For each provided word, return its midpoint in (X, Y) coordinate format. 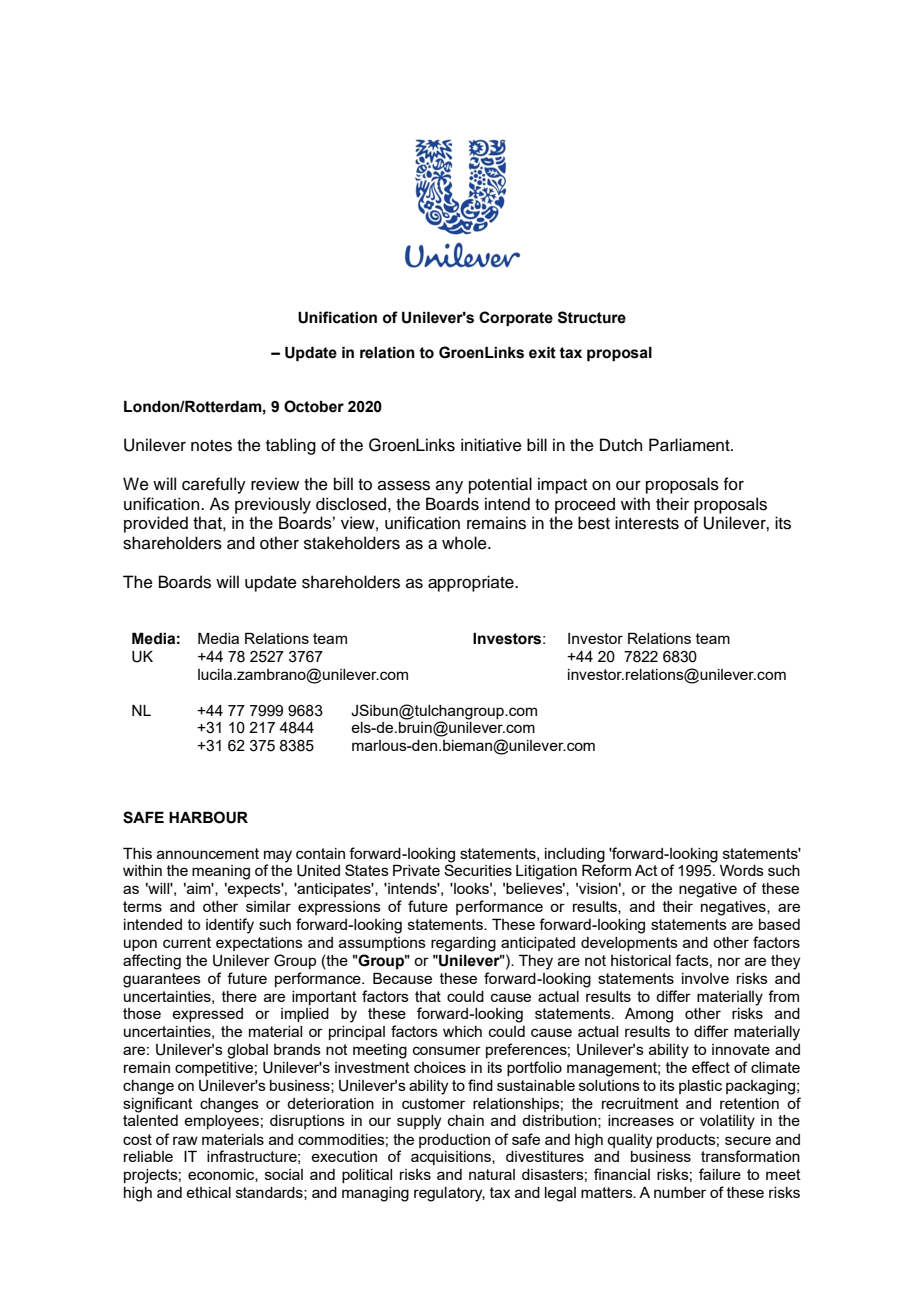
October (314, 406)
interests (647, 523)
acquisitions (452, 1158)
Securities (478, 869)
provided (156, 524)
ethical (208, 1192)
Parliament (690, 445)
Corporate (516, 318)
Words (742, 870)
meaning (221, 872)
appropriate (472, 583)
